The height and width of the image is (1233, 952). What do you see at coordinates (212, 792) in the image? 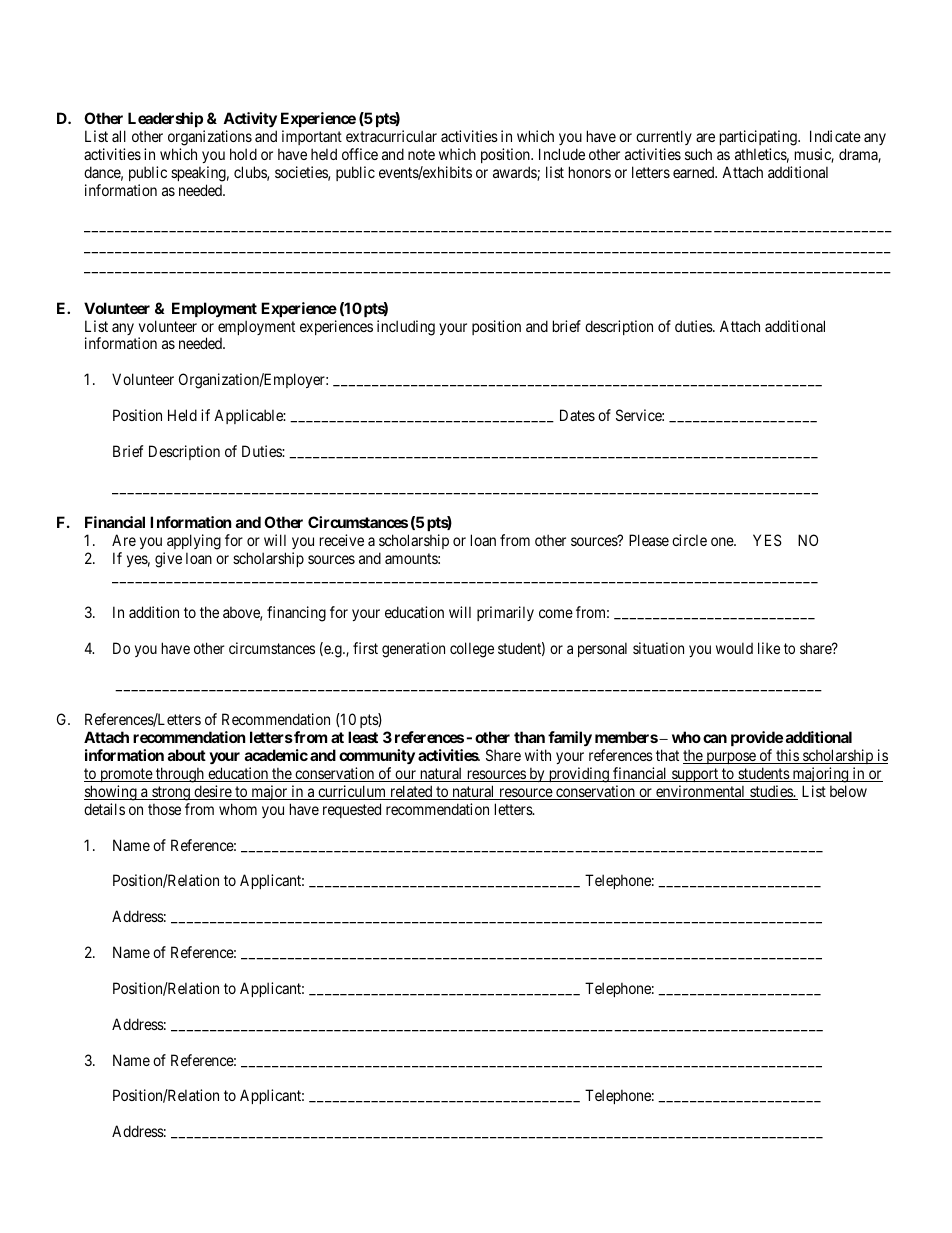
I see `desire` at bounding box center [212, 792].
